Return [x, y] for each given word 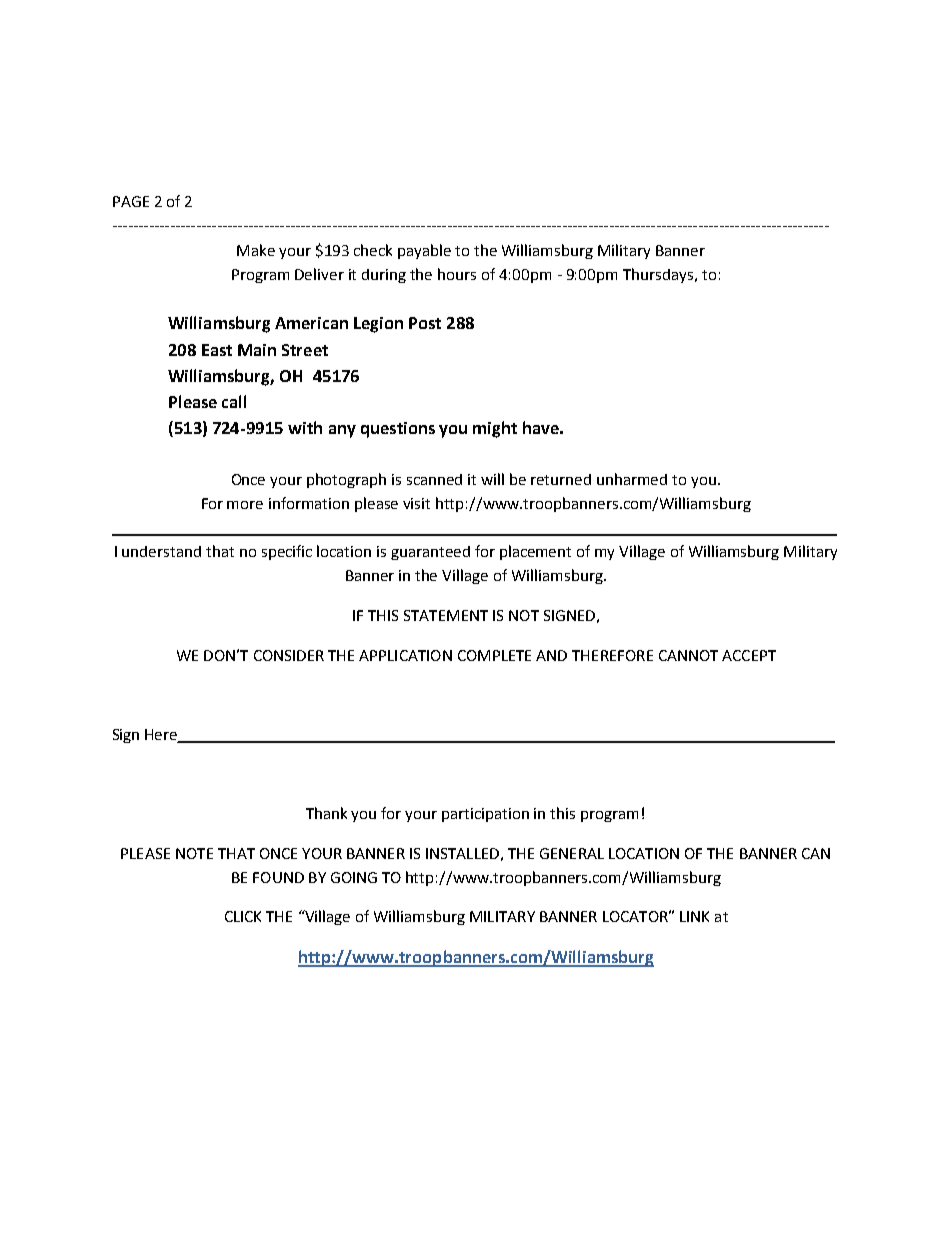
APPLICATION [405, 655]
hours [457, 274]
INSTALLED [462, 853]
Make [256, 250]
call [234, 401]
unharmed [632, 479]
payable [424, 251]
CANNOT [688, 655]
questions [398, 430]
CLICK [243, 916]
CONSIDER [289, 655]
